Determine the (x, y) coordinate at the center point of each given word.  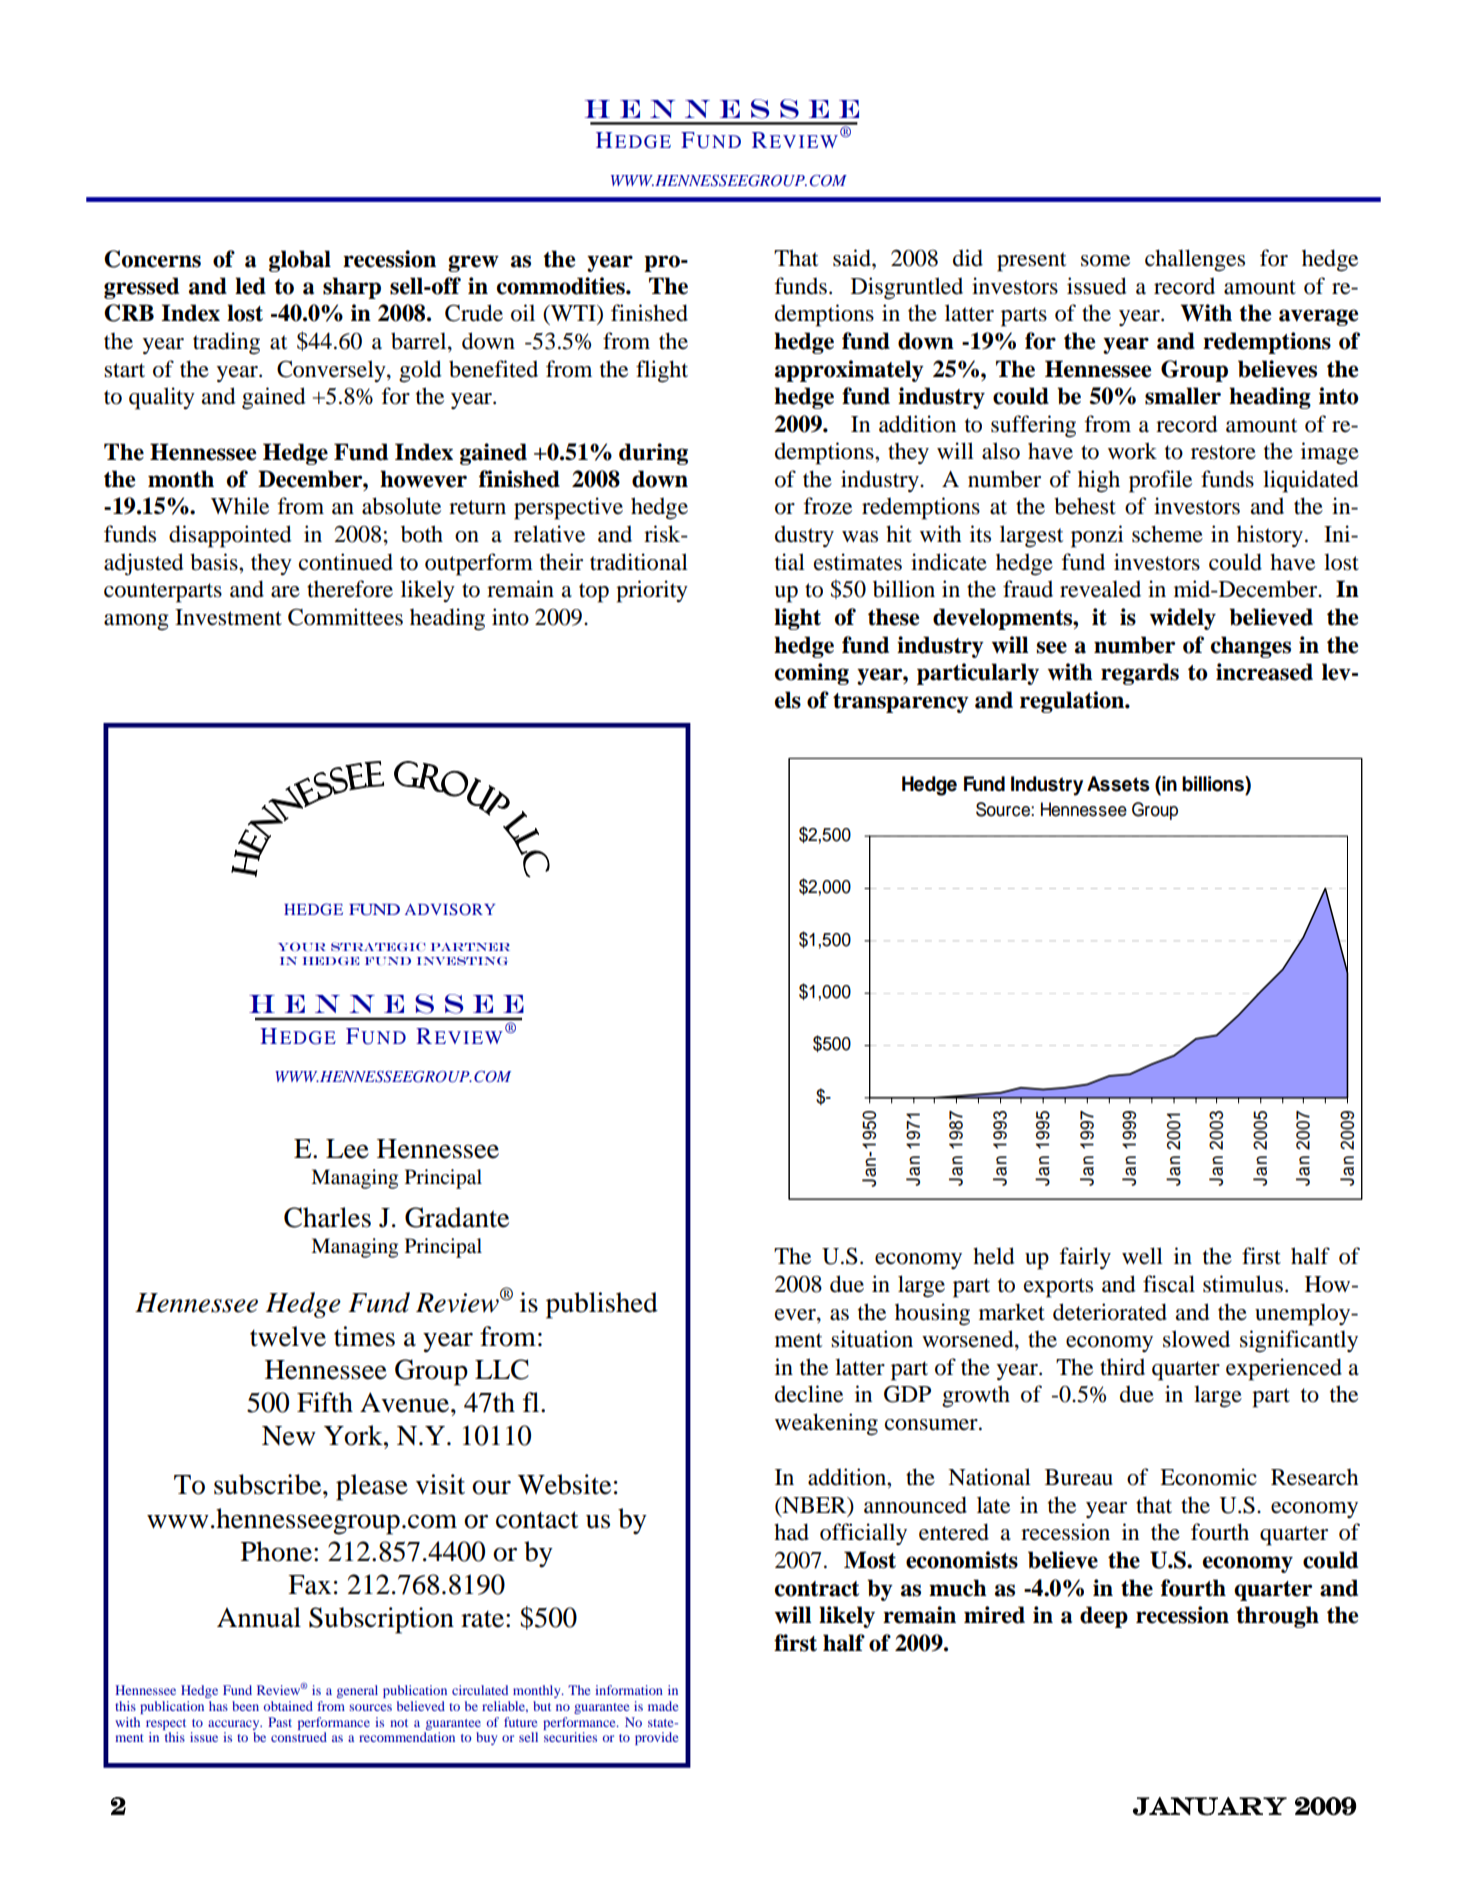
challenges (1195, 260)
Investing (462, 961)
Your (302, 946)
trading (226, 343)
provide (656, 1738)
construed (299, 1737)
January (1210, 1806)
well (1142, 1256)
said (853, 258)
